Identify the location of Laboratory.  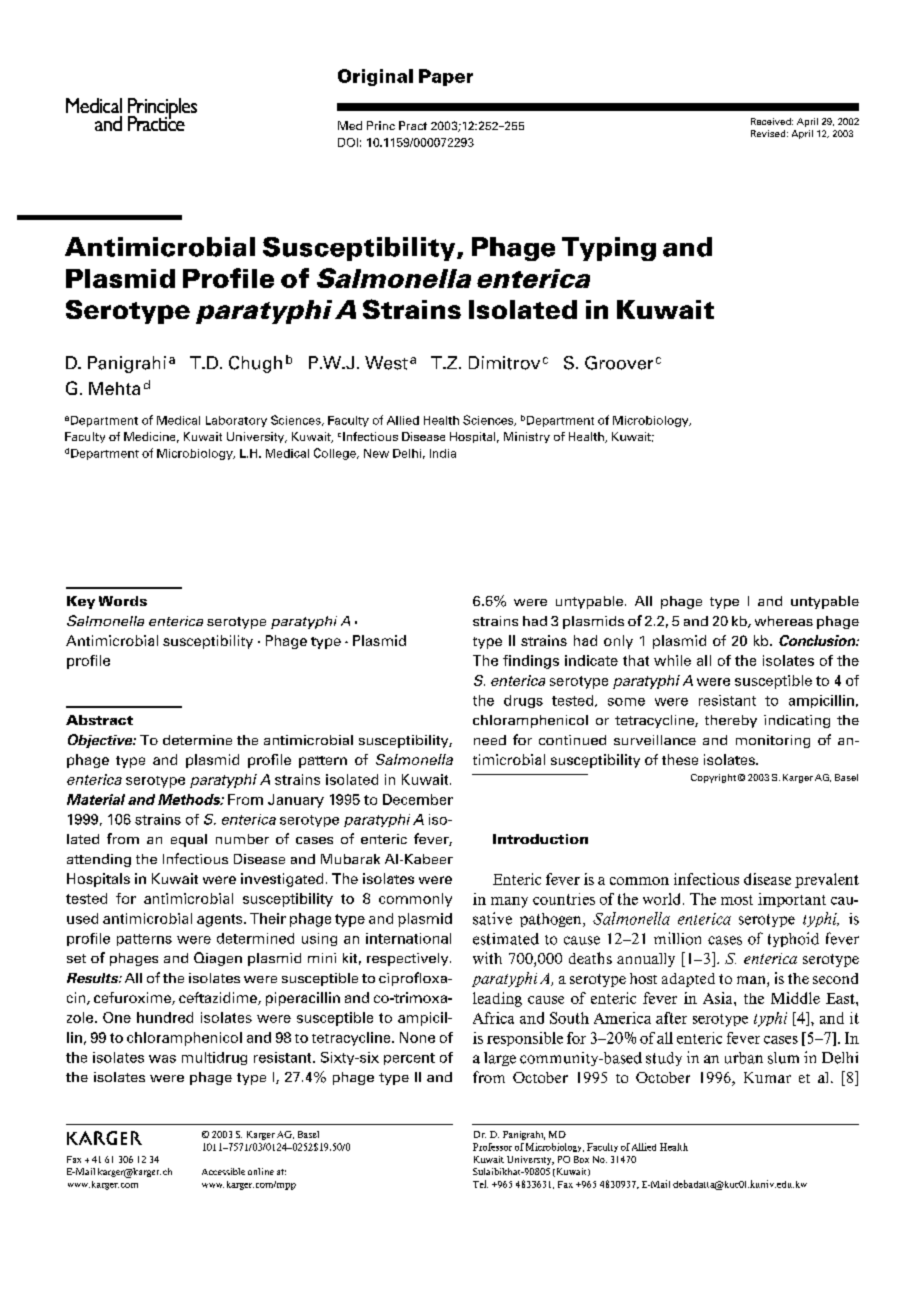
(236, 421).
